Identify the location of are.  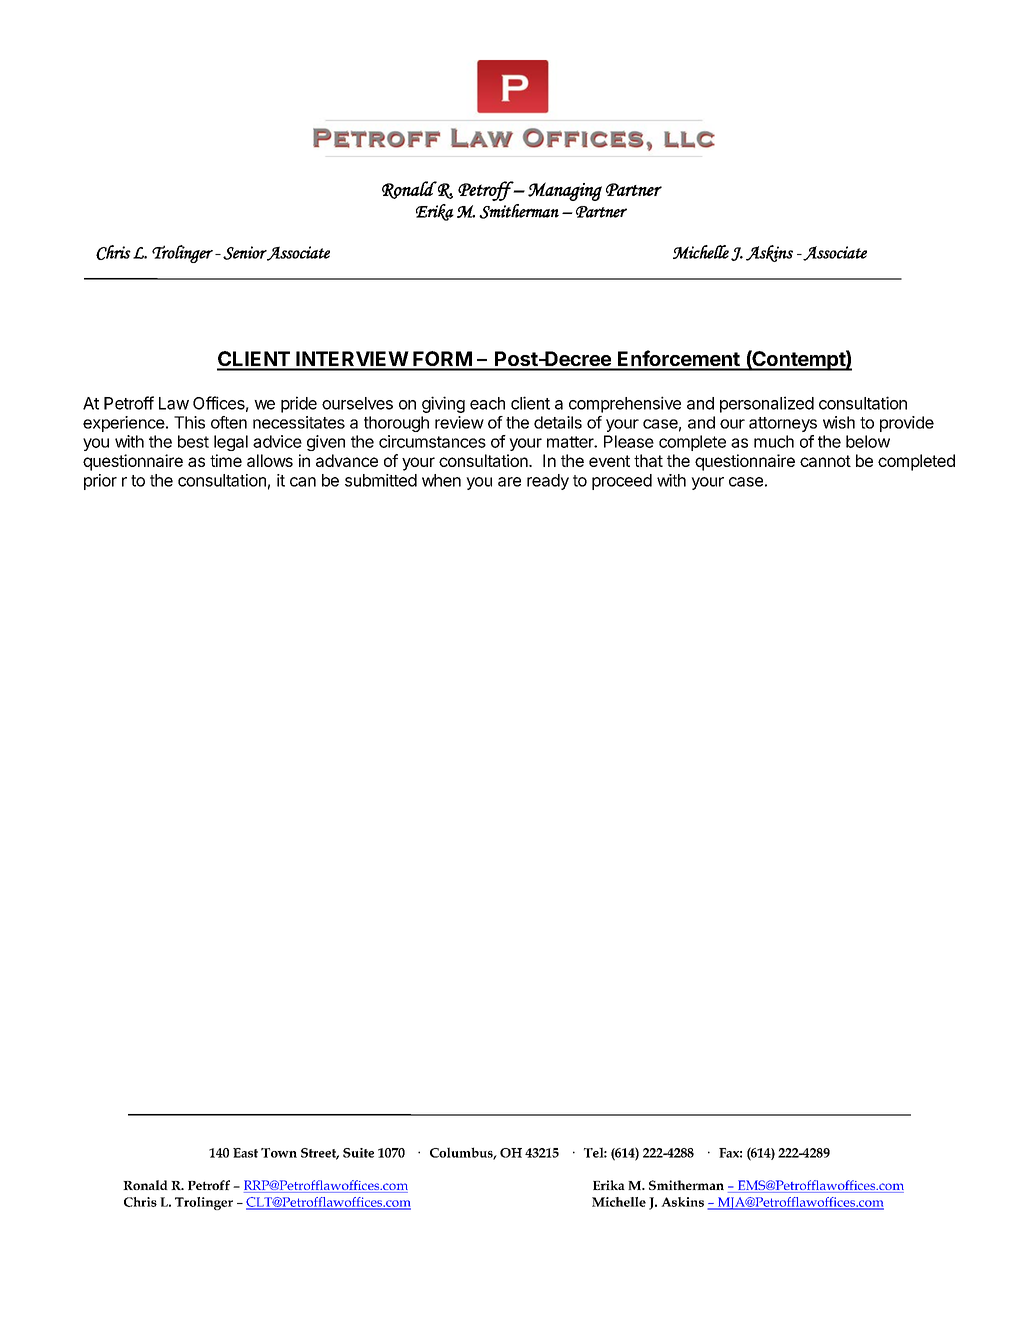
(509, 482).
